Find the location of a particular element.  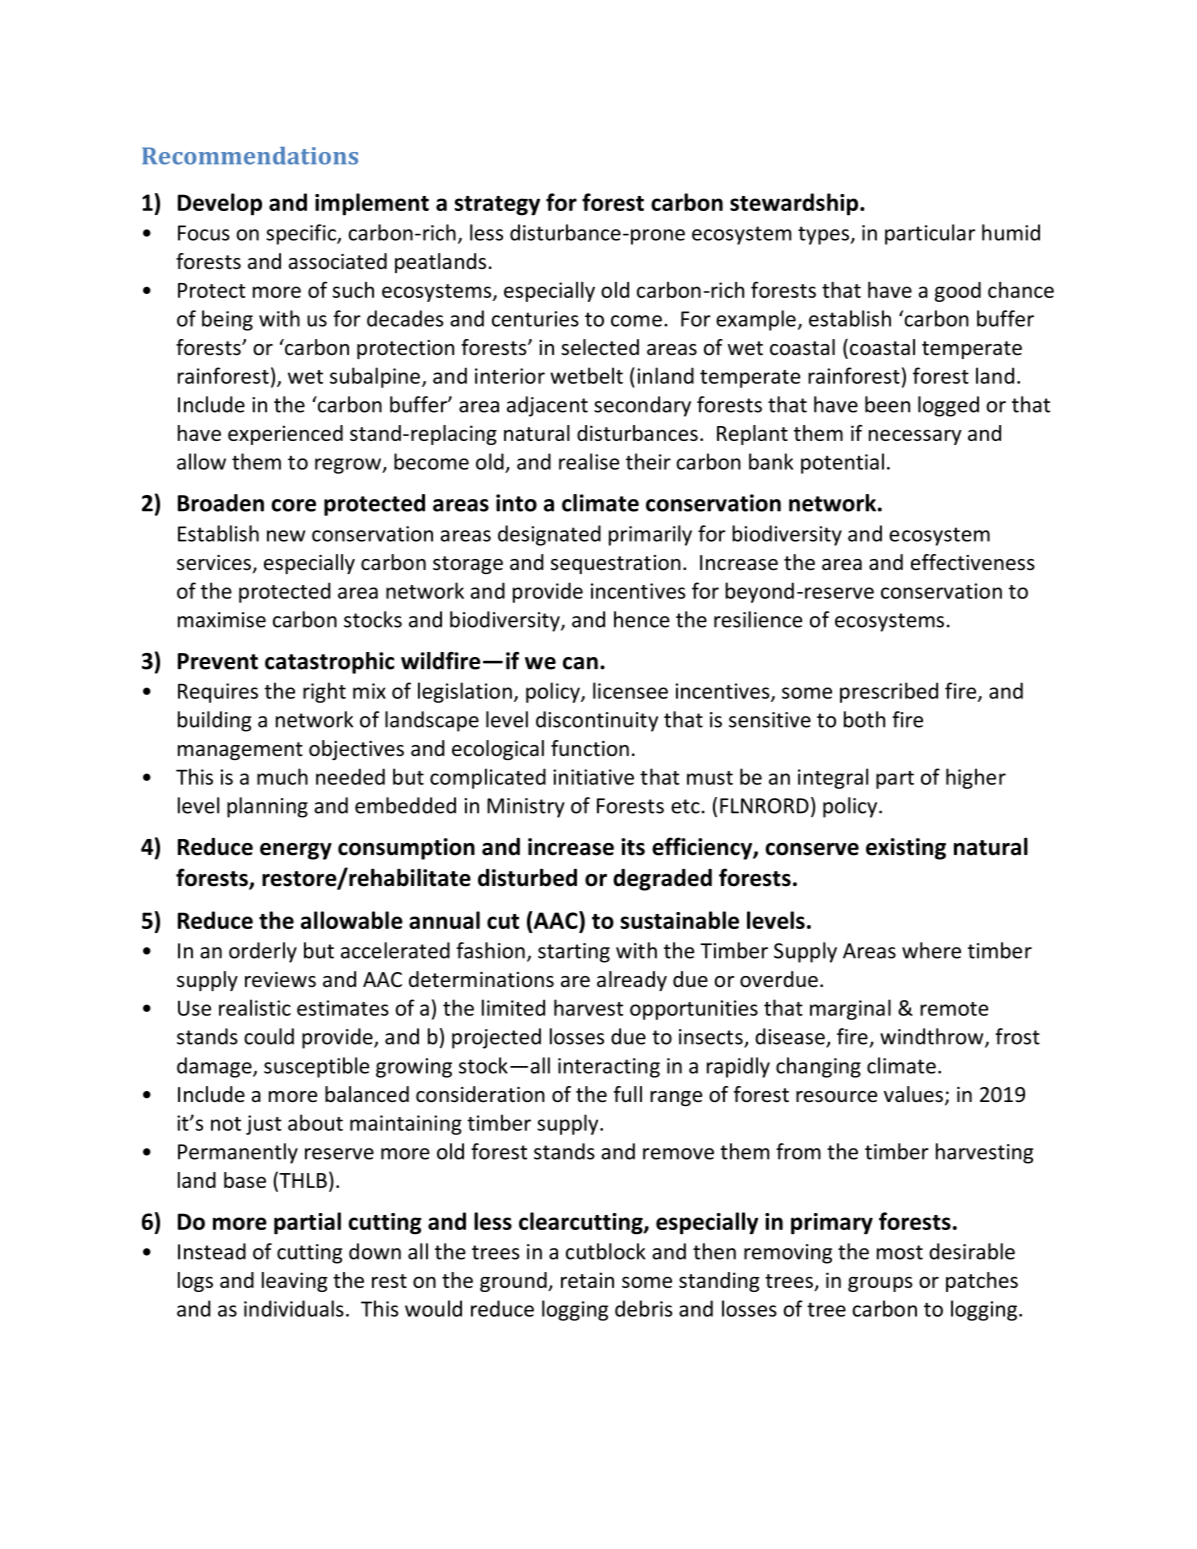

humid is located at coordinates (1011, 232).
